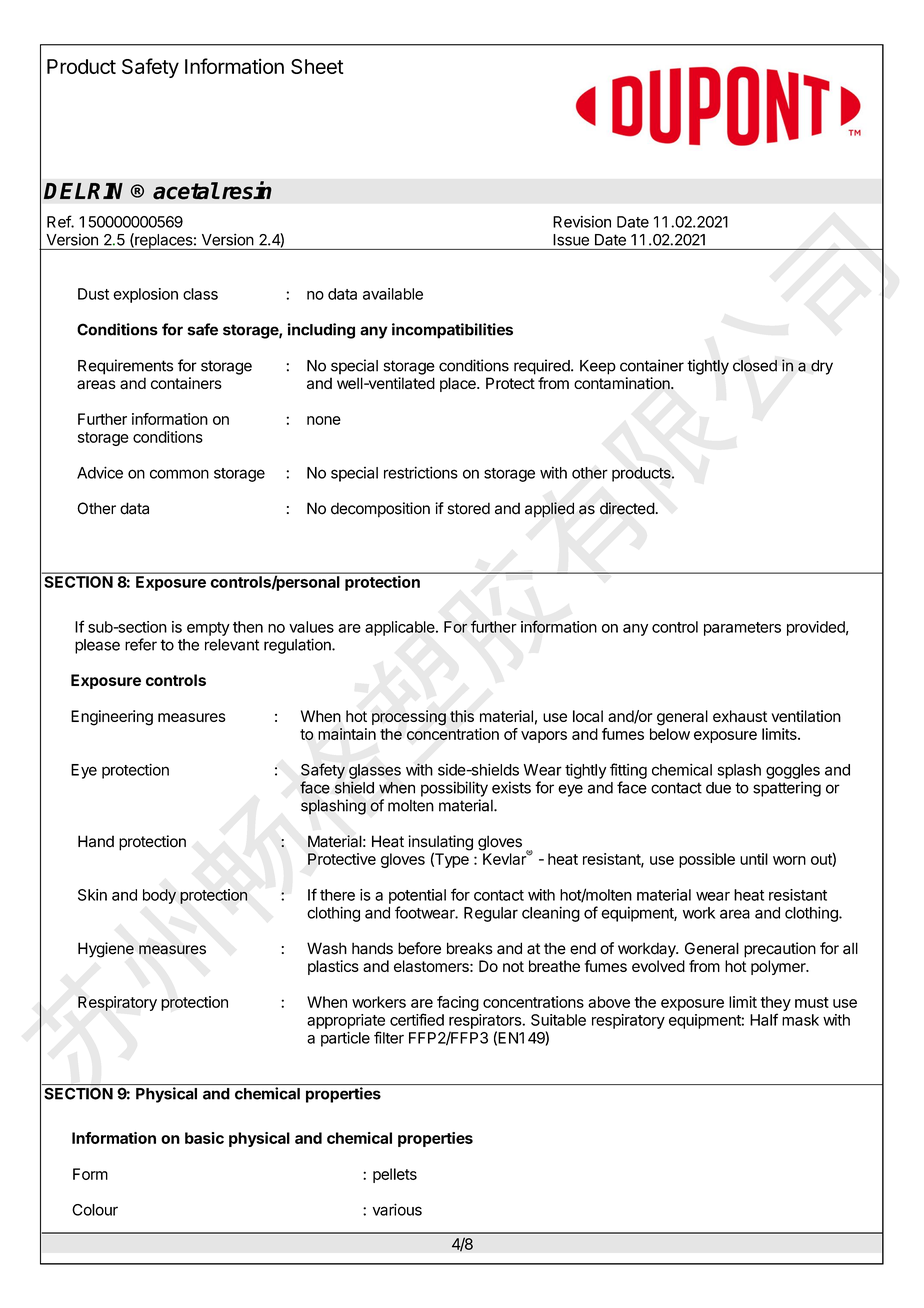 Image resolution: width=924 pixels, height=1308 pixels. I want to click on basic, so click(204, 1138).
